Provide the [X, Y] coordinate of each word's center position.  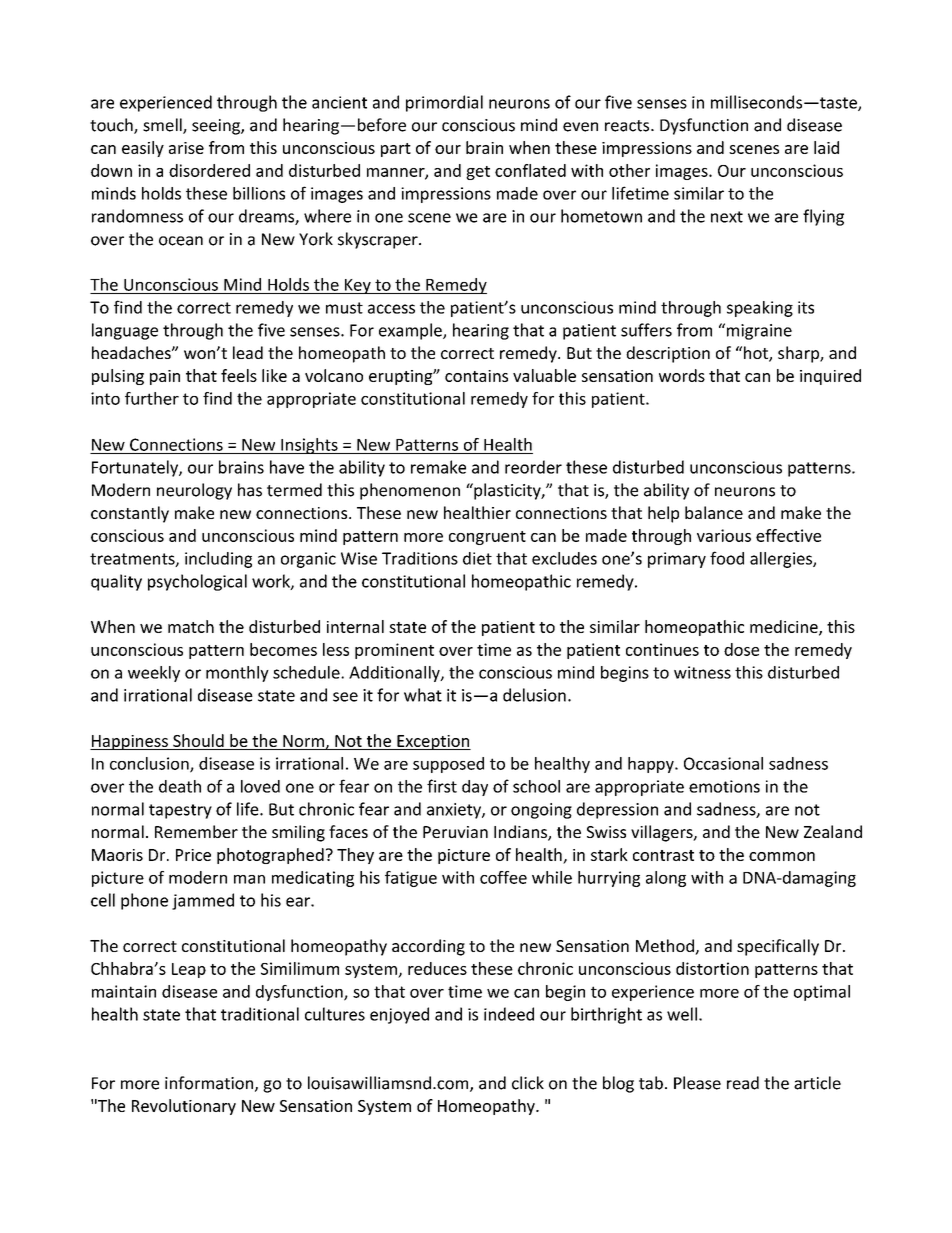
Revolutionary [184, 1107]
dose [741, 649]
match [191, 626]
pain [165, 377]
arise [186, 148]
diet [477, 558]
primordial [444, 103]
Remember [196, 831]
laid [826, 147]
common [782, 856]
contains [476, 376]
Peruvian [455, 832]
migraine [758, 331]
